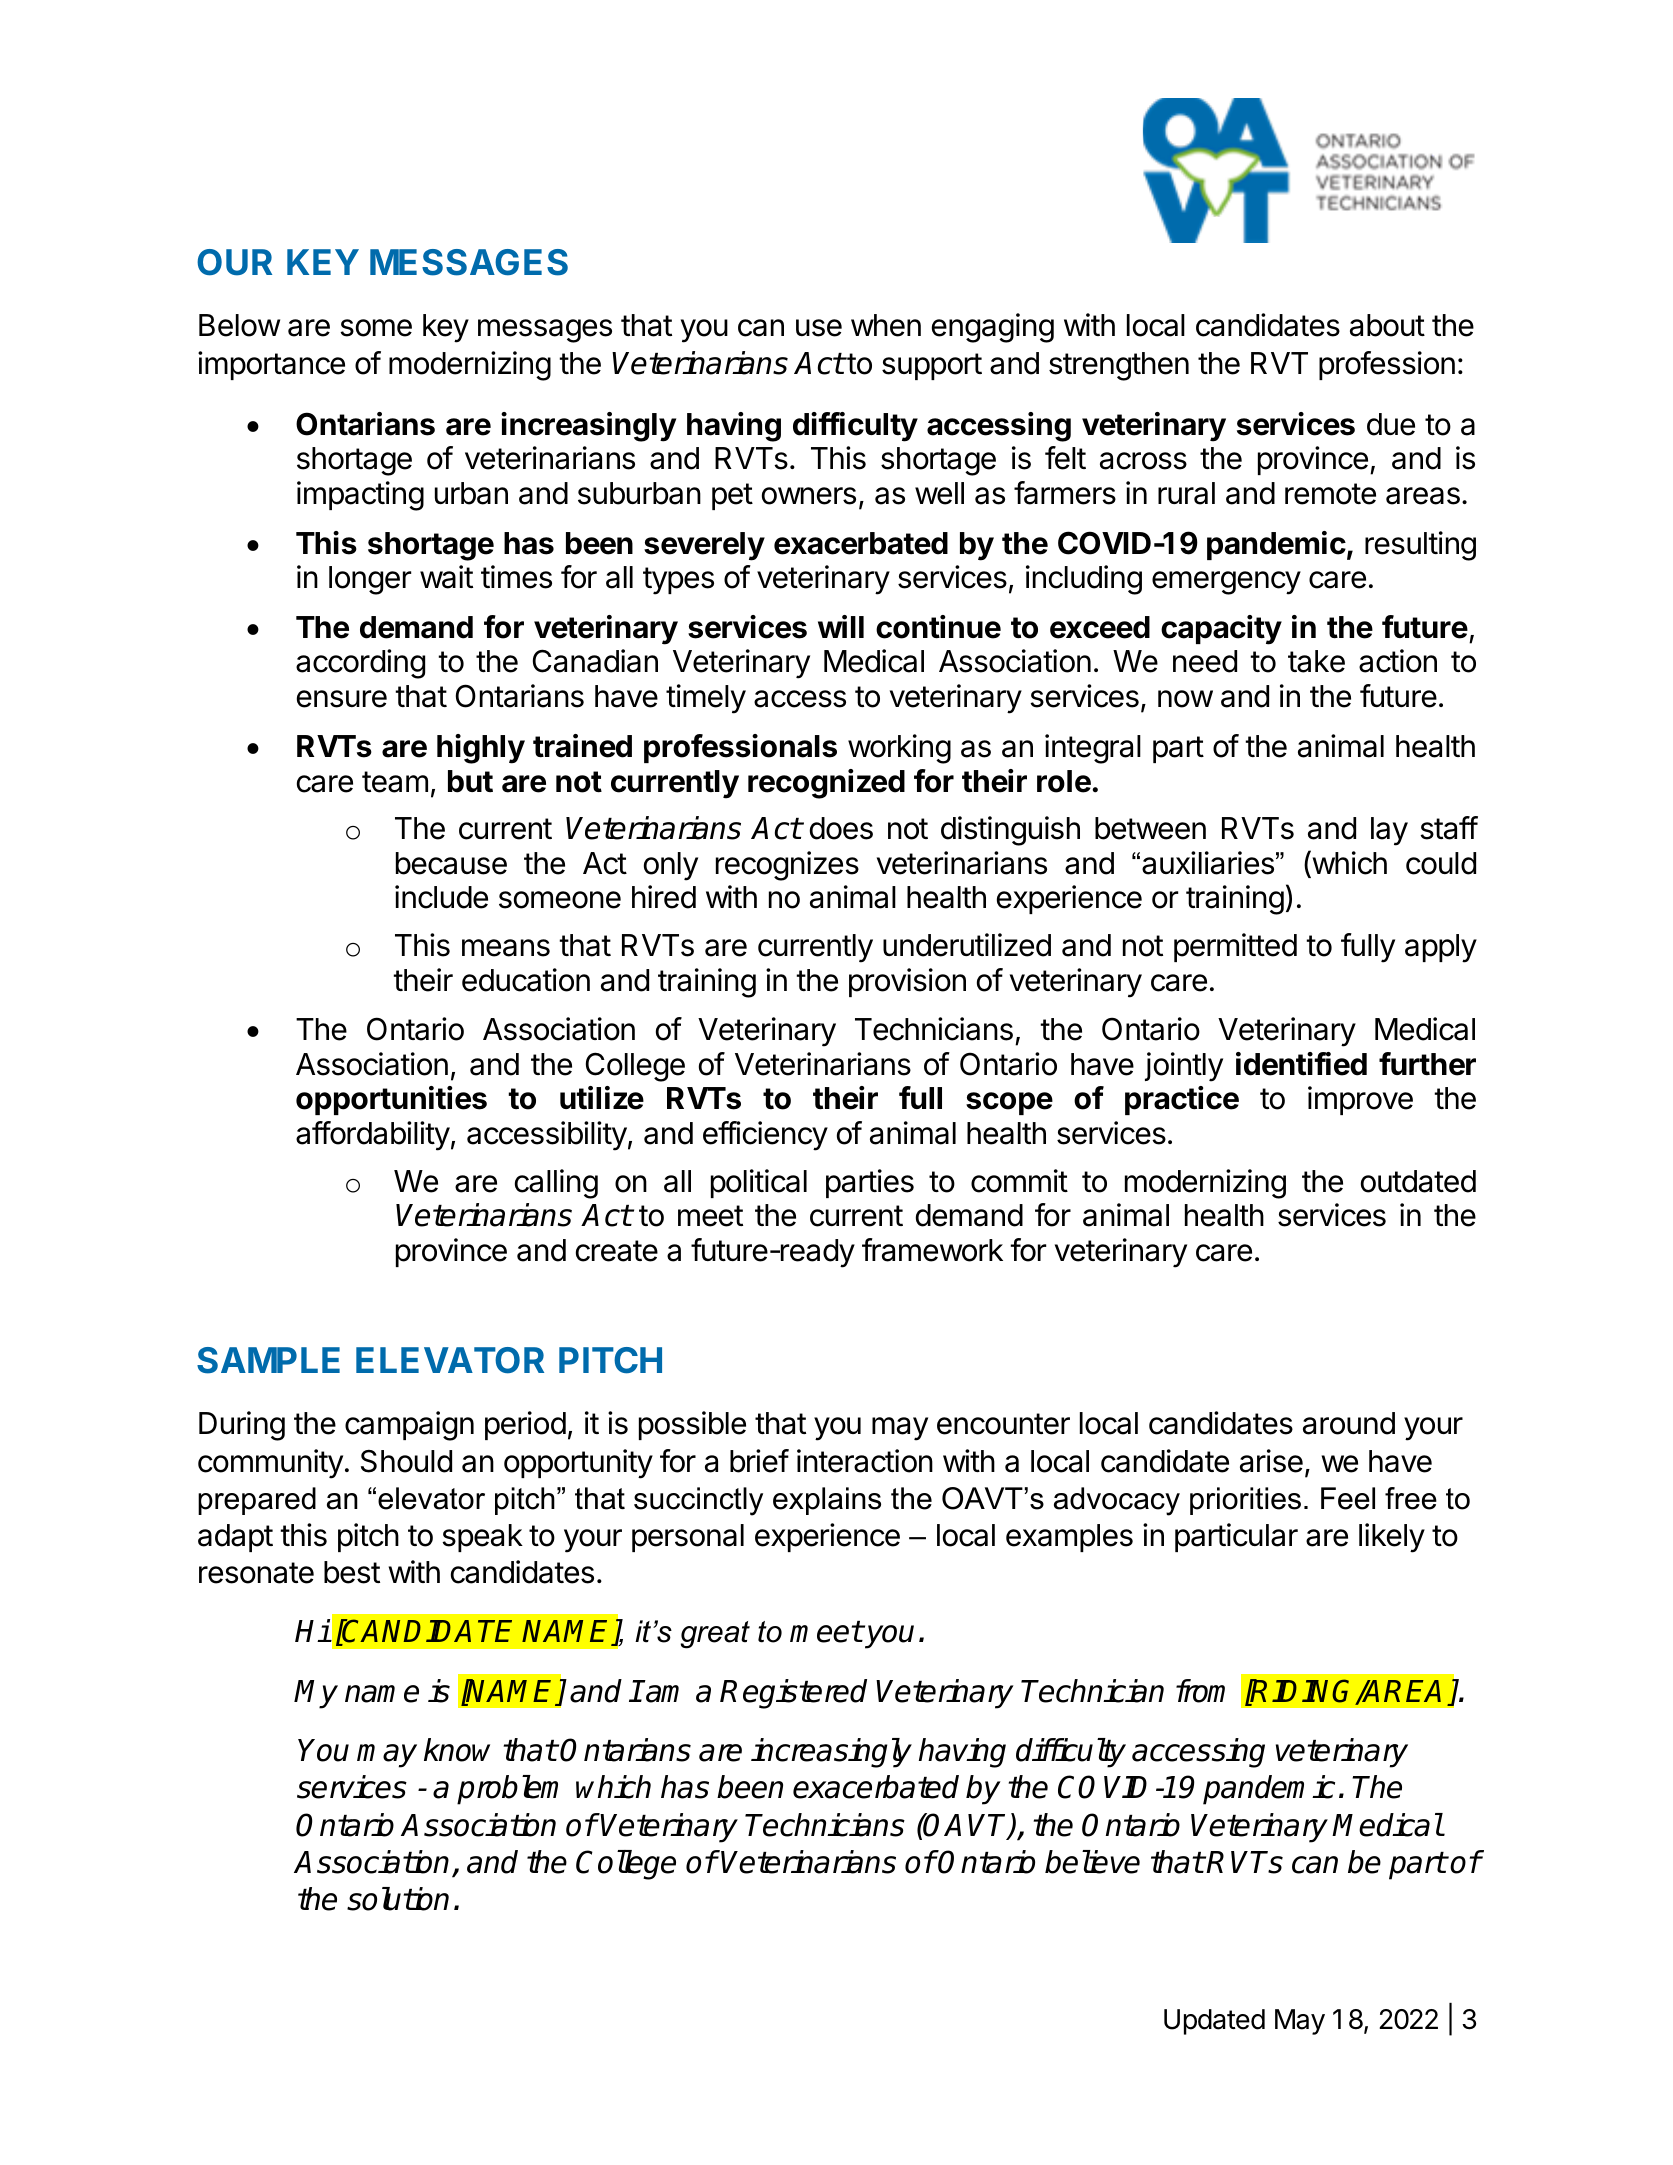  Describe the element at coordinates (899, 749) in the page. I see `working` at that location.
